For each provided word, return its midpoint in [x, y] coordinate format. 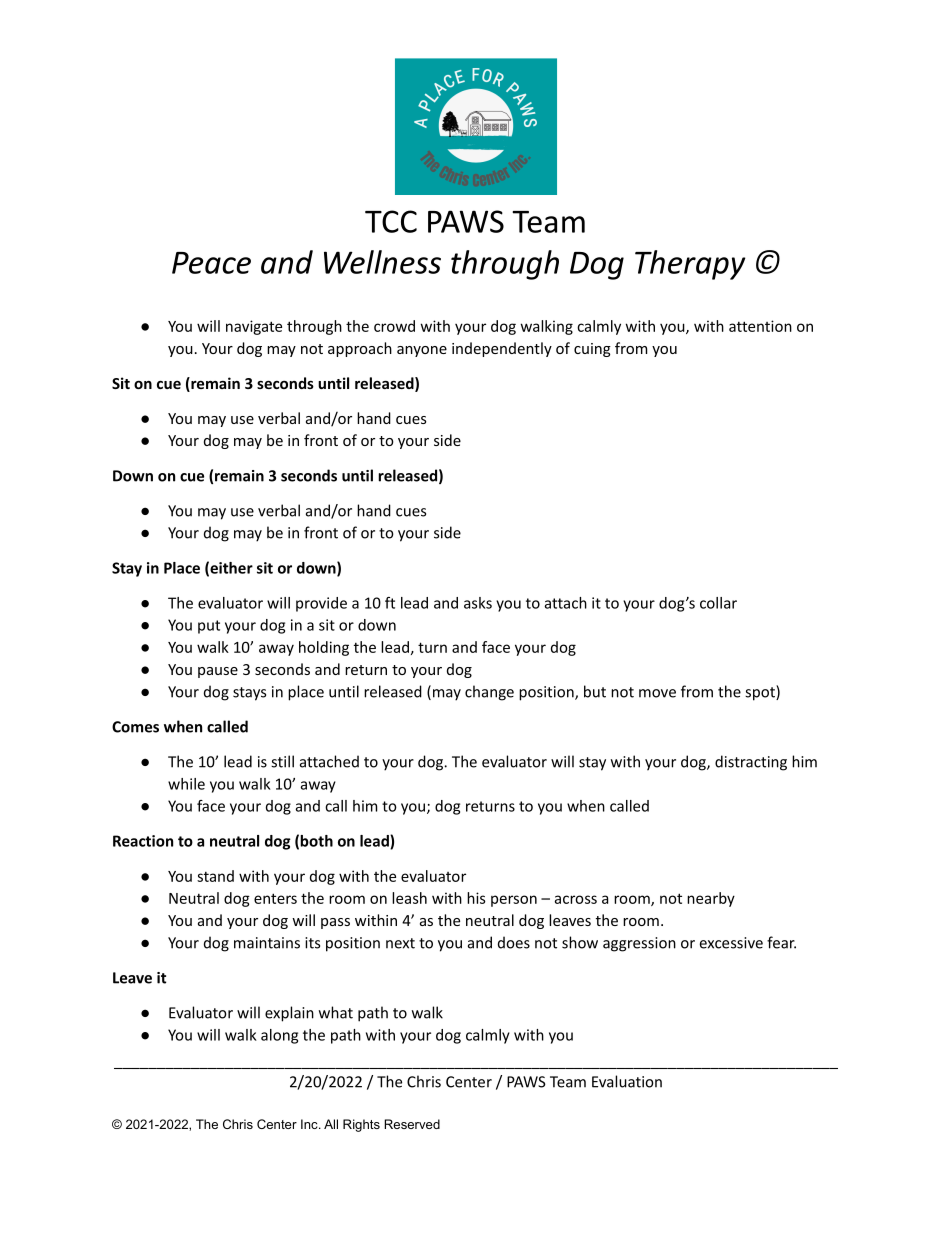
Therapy [690, 265]
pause [218, 672]
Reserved [412, 1124]
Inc [310, 1124]
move [657, 693]
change [489, 693]
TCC [391, 221]
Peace [211, 263]
